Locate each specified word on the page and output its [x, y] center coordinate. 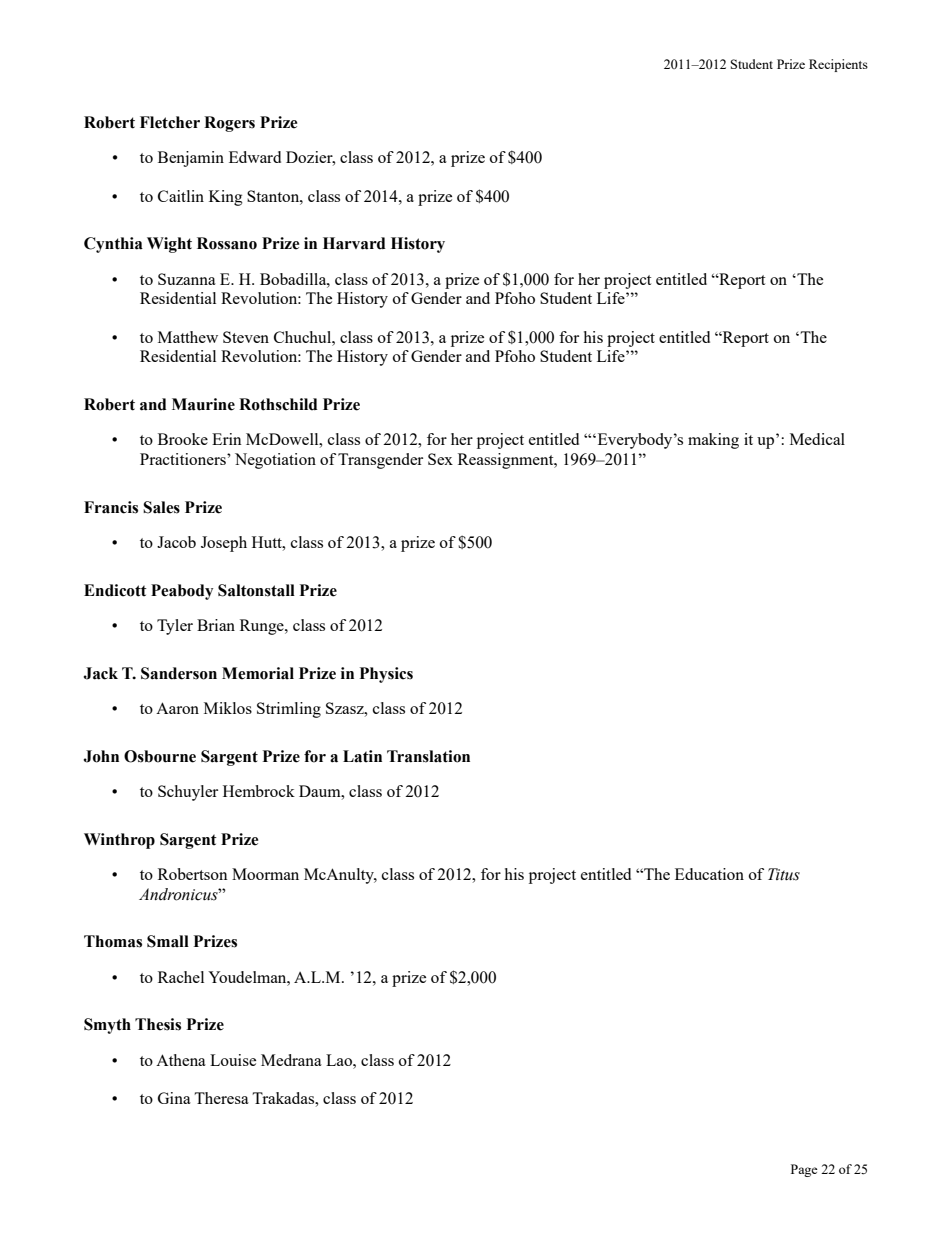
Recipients [838, 65]
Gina [174, 1098]
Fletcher [170, 122]
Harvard [354, 243]
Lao [340, 1060]
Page [804, 1170]
